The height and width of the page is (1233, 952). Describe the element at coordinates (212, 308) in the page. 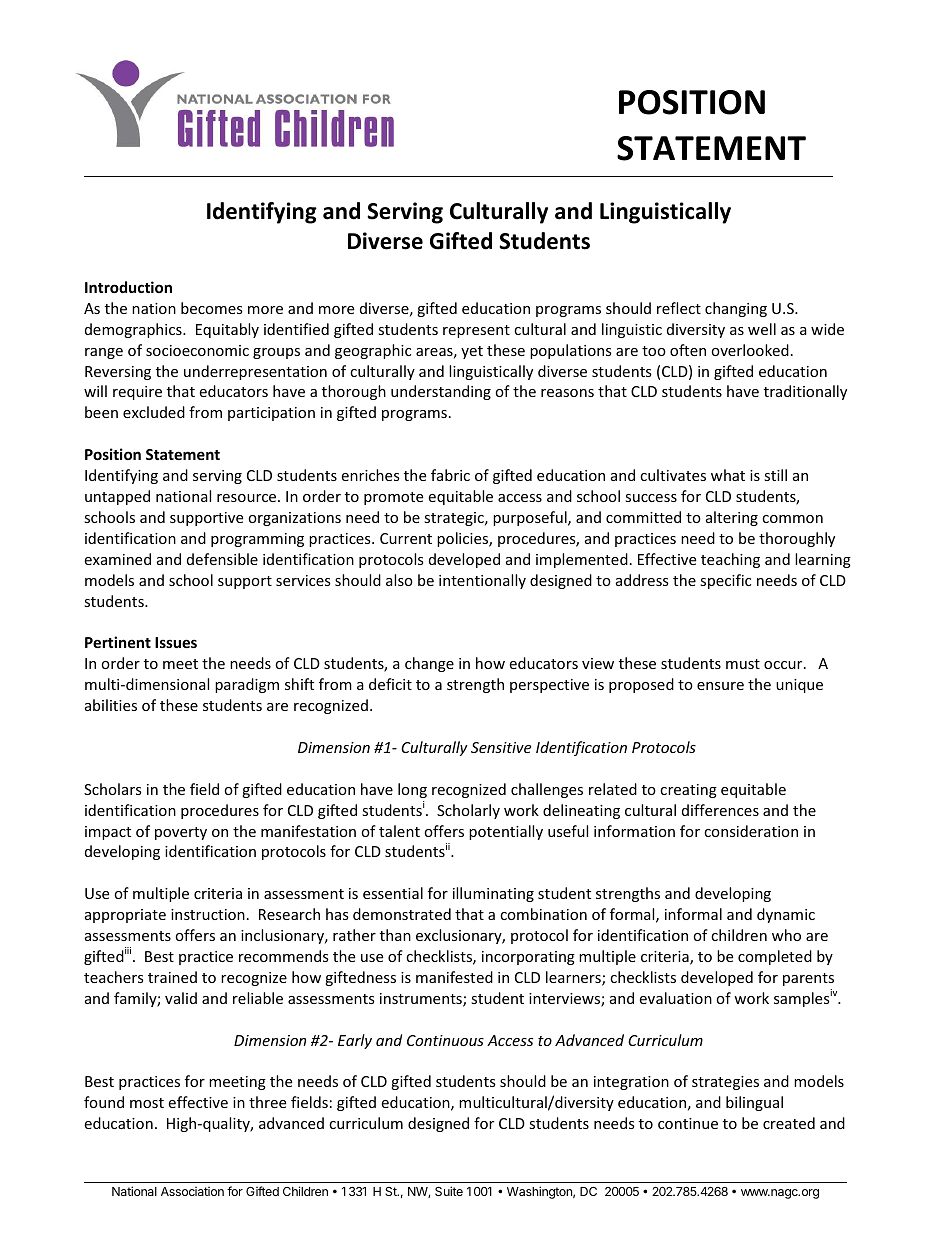

I see `becomes` at that location.
